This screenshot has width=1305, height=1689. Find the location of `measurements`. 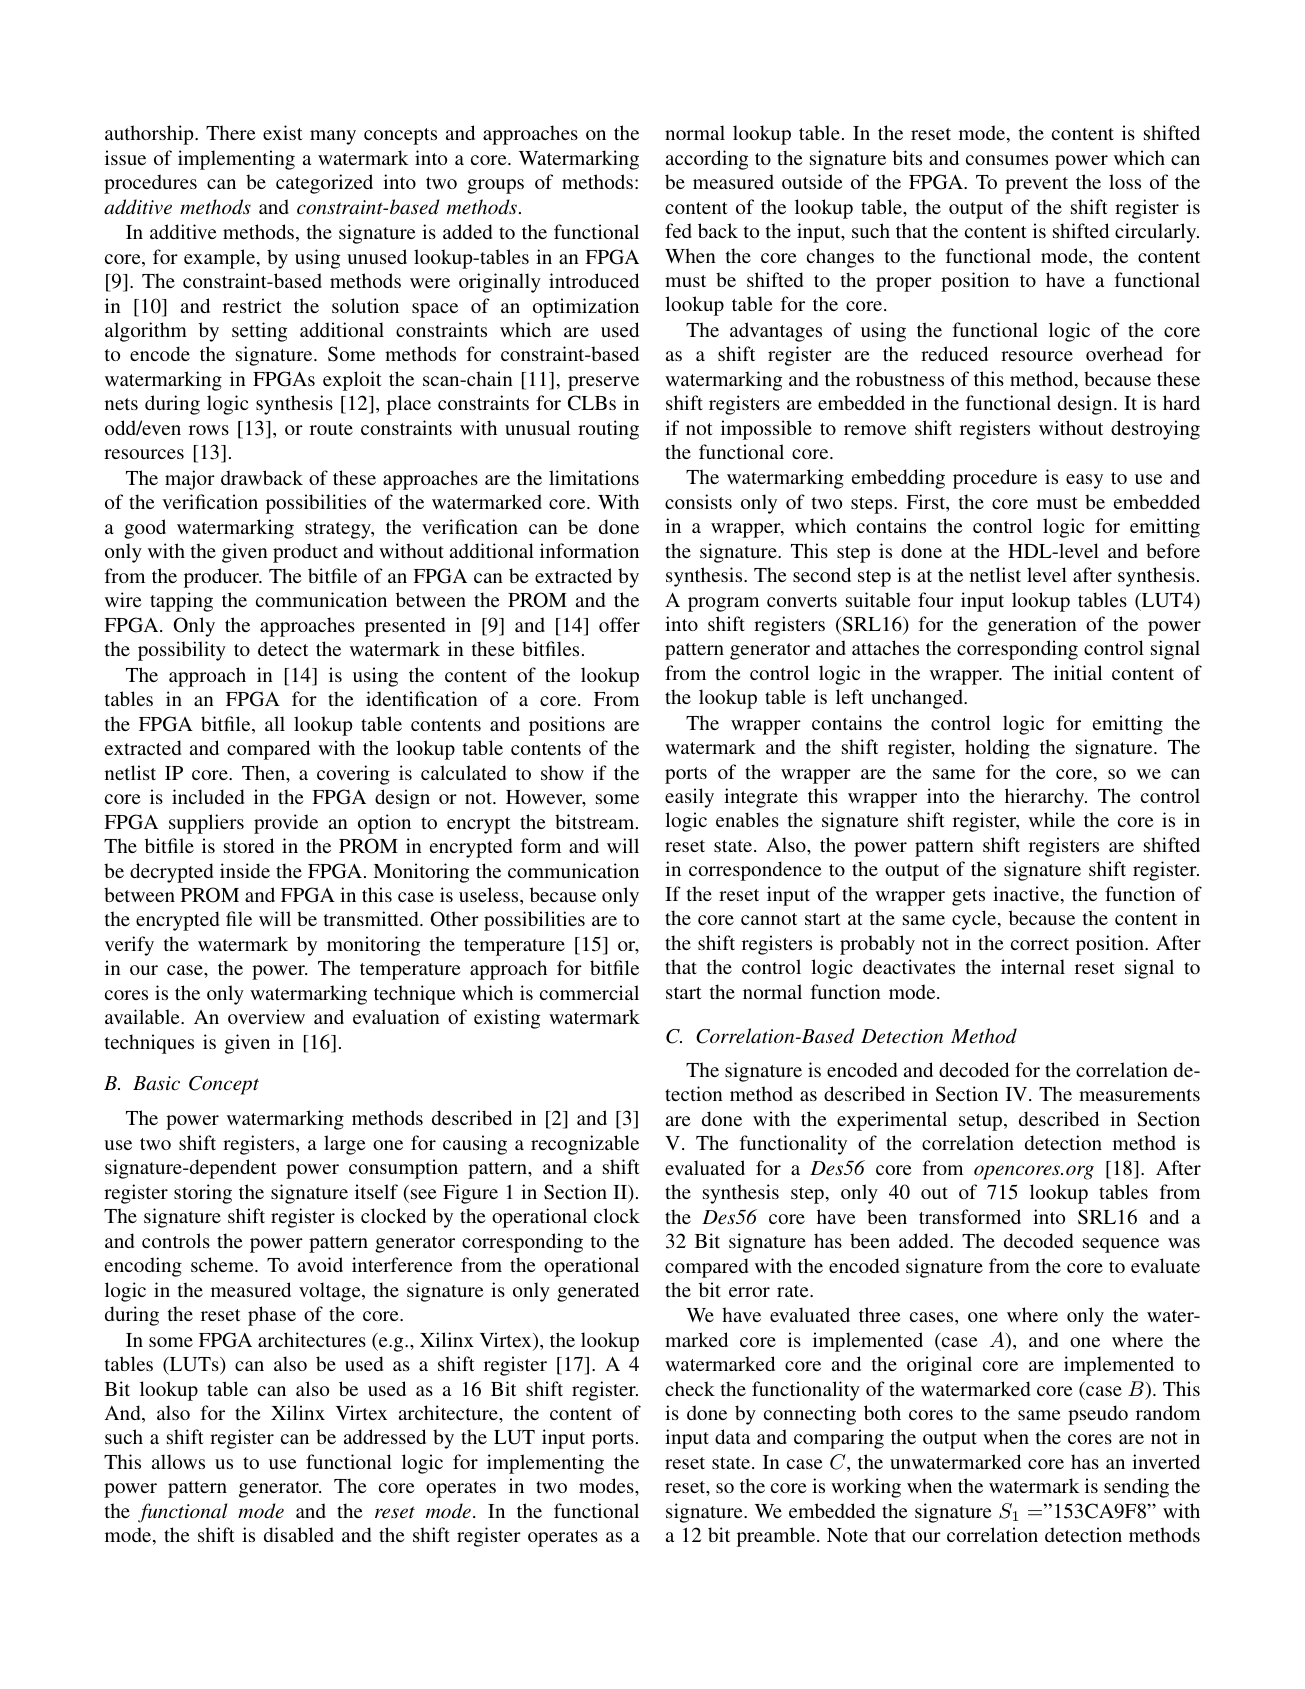

measurements is located at coordinates (1139, 1095).
